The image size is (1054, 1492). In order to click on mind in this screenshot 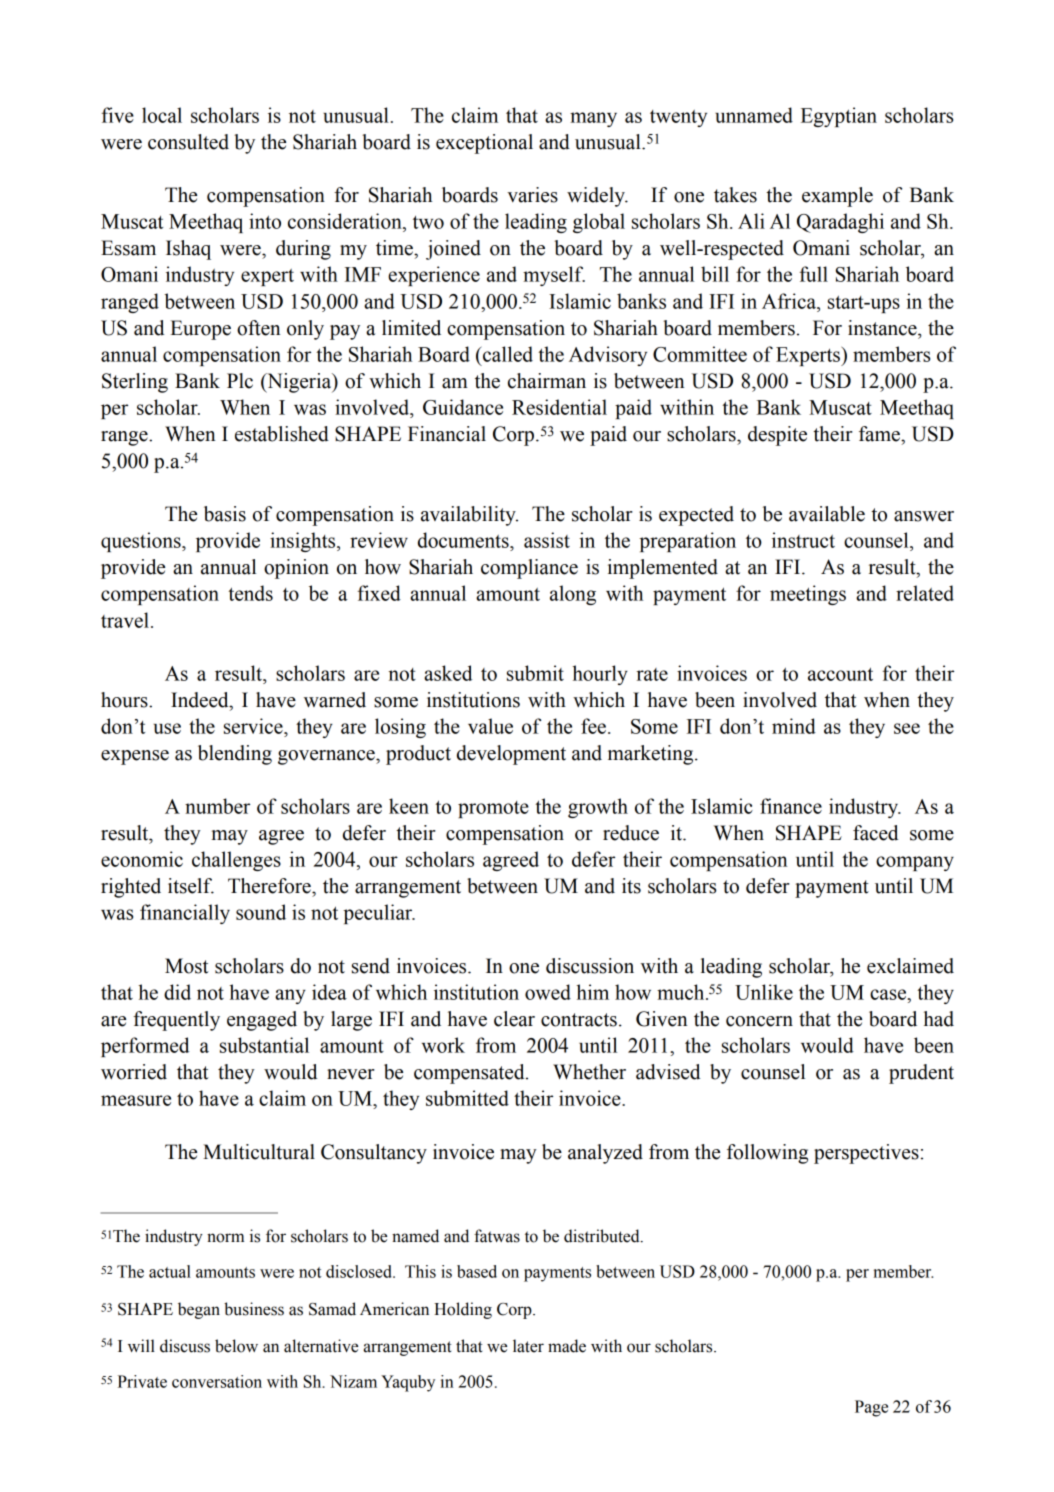, I will do `click(794, 726)`.
